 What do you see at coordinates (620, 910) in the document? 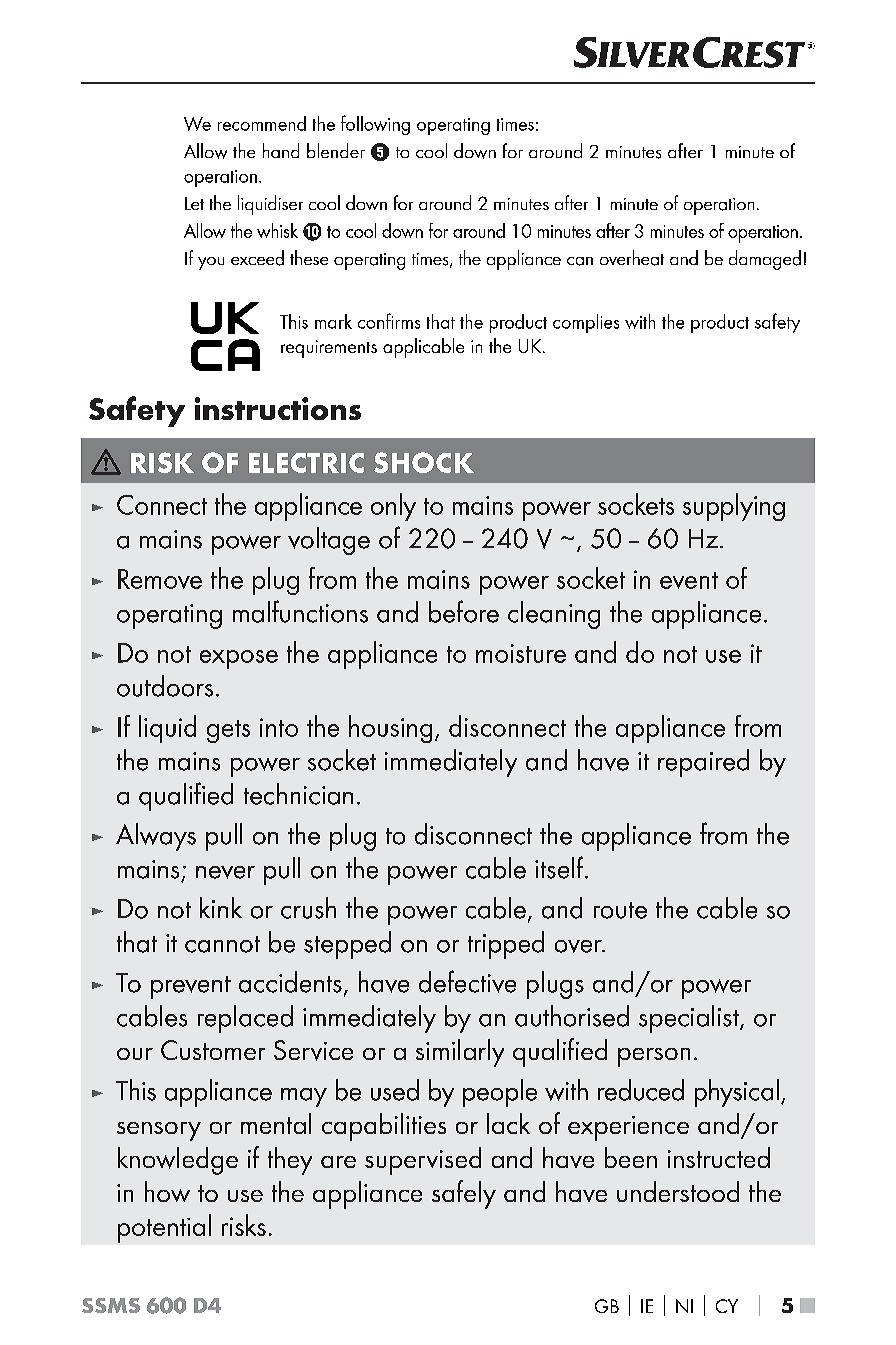
I see `route` at bounding box center [620, 910].
